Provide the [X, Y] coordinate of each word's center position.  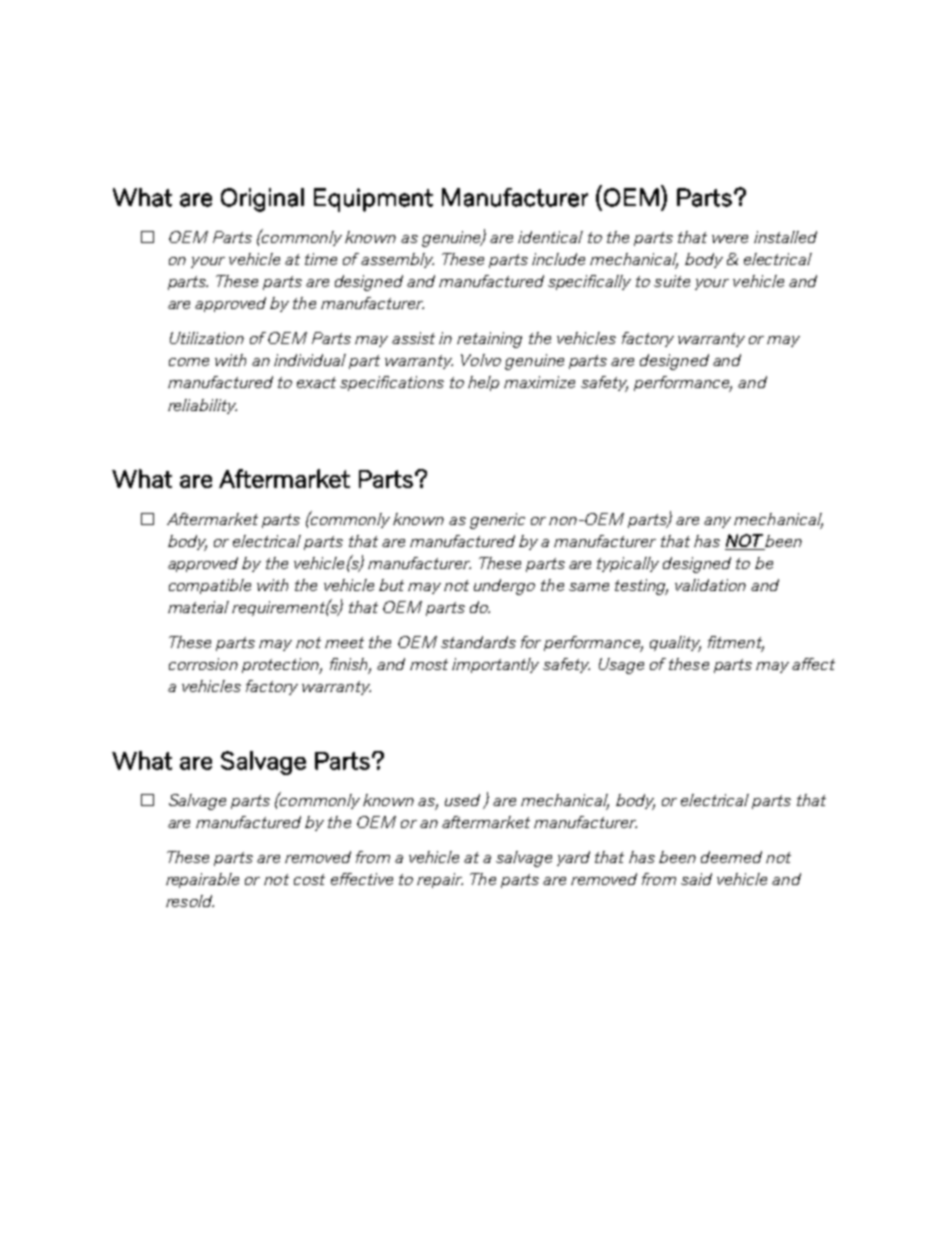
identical [550, 237]
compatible [210, 586]
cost [309, 879]
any [717, 522]
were [730, 239]
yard [573, 858]
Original [262, 200]
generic [497, 521]
